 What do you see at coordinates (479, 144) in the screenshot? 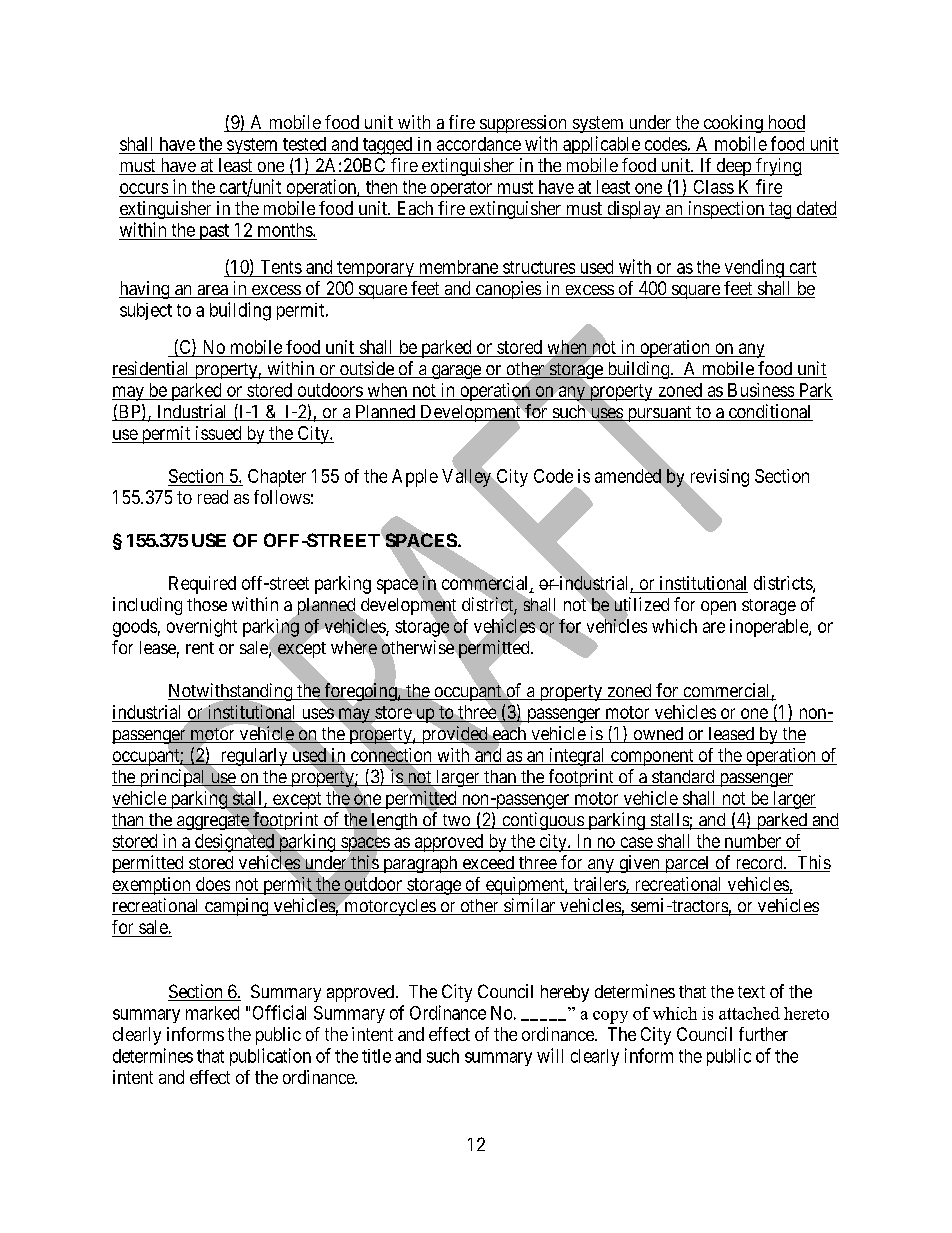
I see `accordance` at bounding box center [479, 144].
